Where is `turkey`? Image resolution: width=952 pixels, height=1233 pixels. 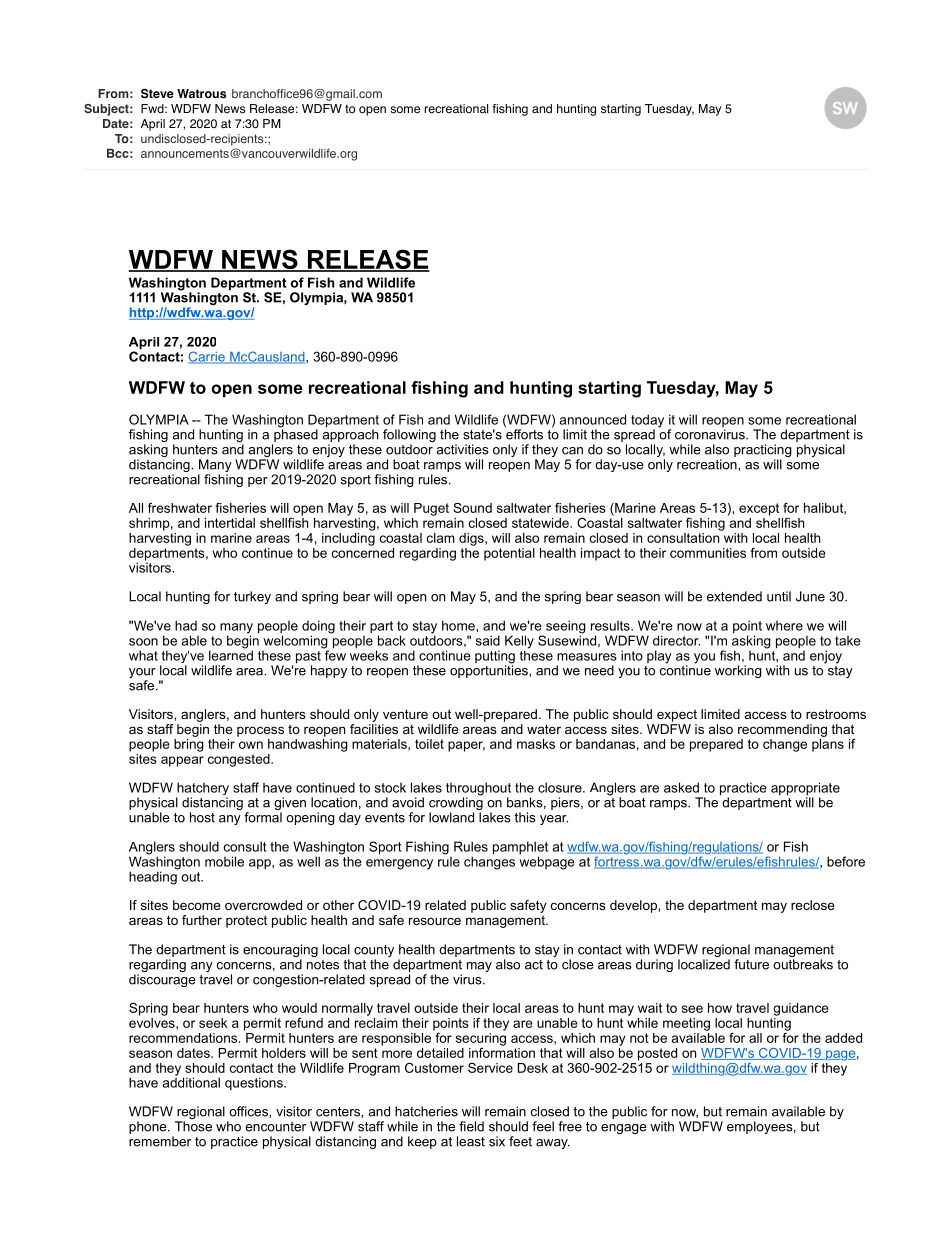
turkey is located at coordinates (252, 597).
